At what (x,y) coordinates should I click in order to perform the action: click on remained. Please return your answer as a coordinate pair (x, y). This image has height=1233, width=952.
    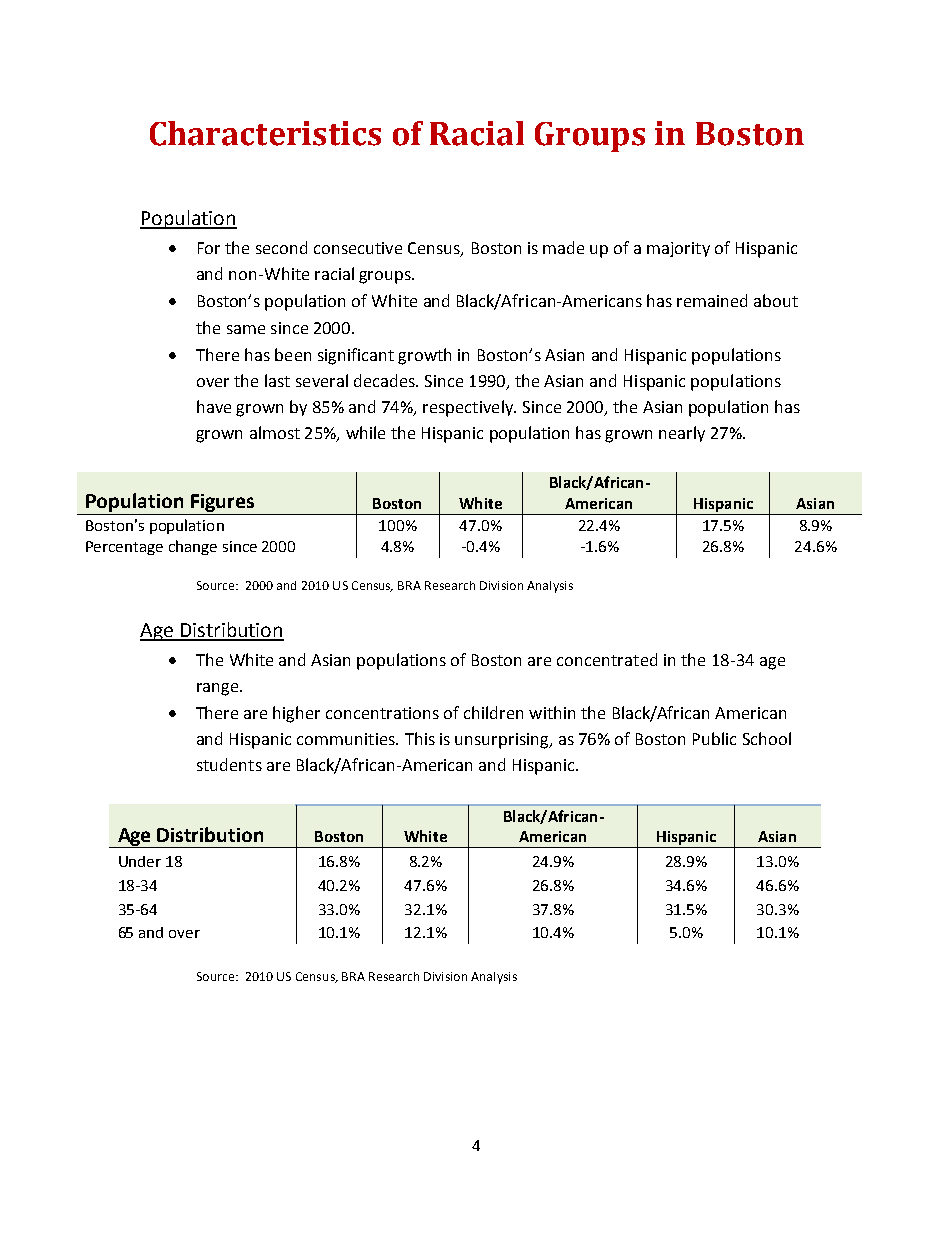
    Looking at the image, I should click on (712, 300).
